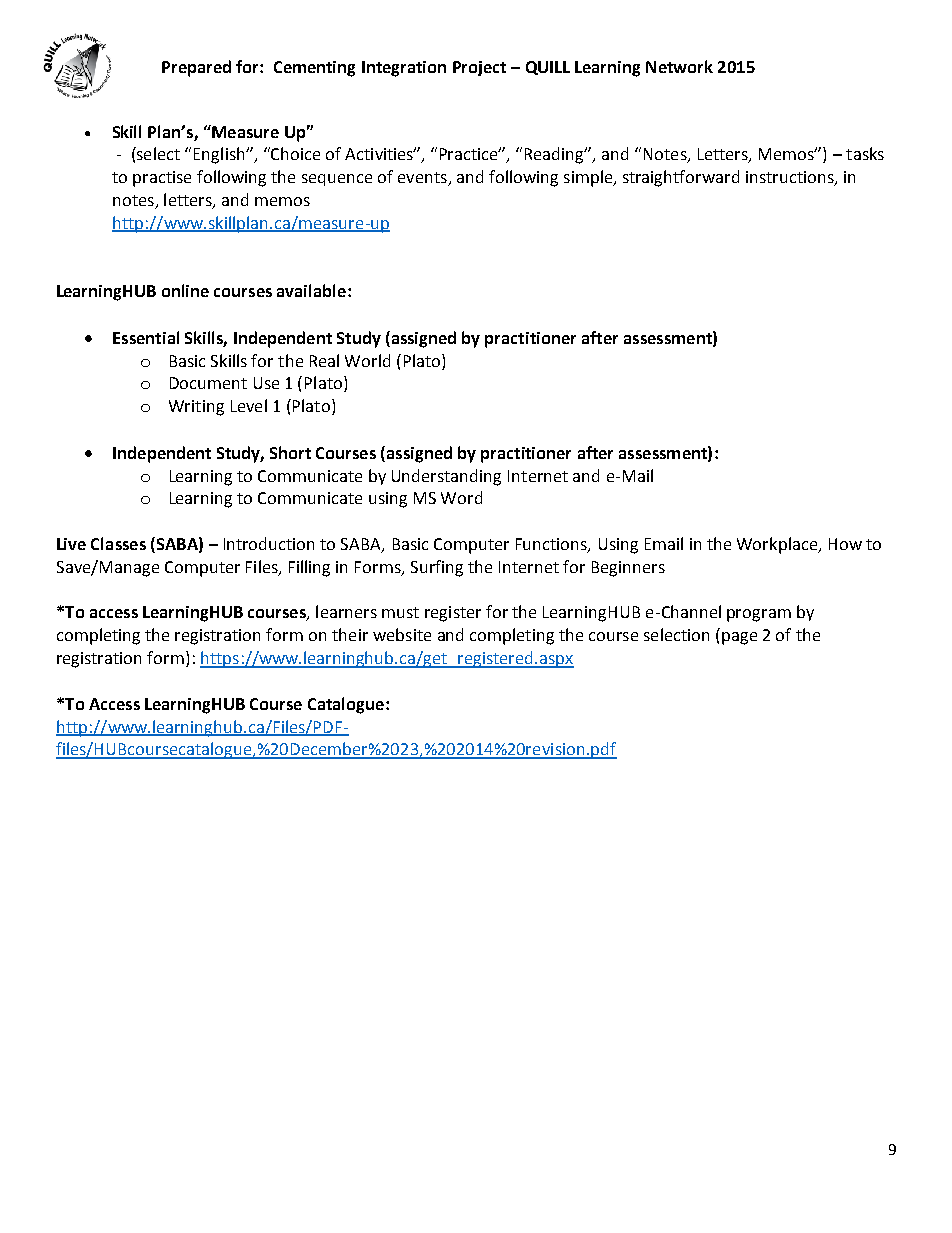 Image resolution: width=952 pixels, height=1233 pixels. Describe the element at coordinates (367, 360) in the page. I see `World` at that location.
